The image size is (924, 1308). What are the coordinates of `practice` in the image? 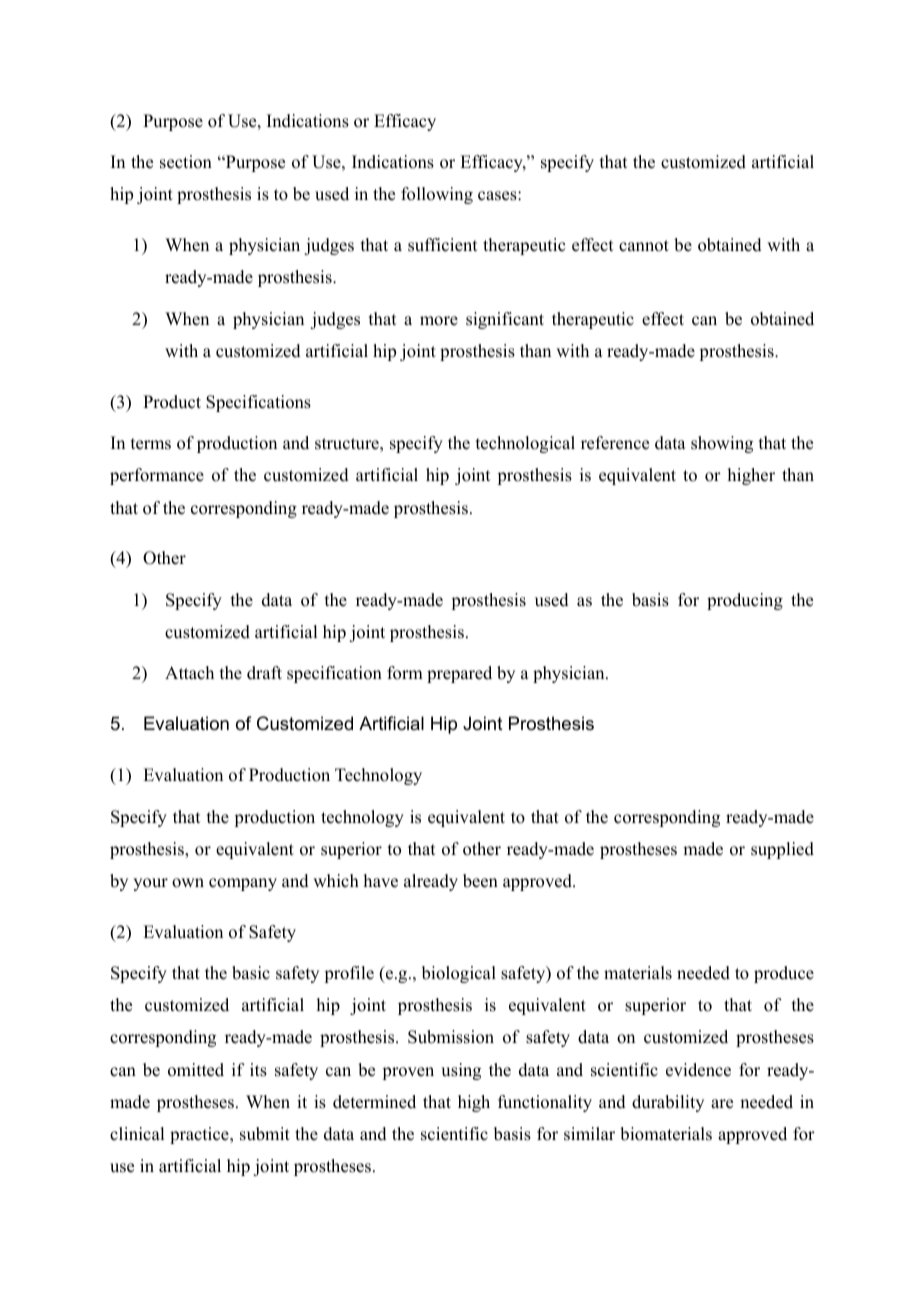 It's located at (200, 1135).
